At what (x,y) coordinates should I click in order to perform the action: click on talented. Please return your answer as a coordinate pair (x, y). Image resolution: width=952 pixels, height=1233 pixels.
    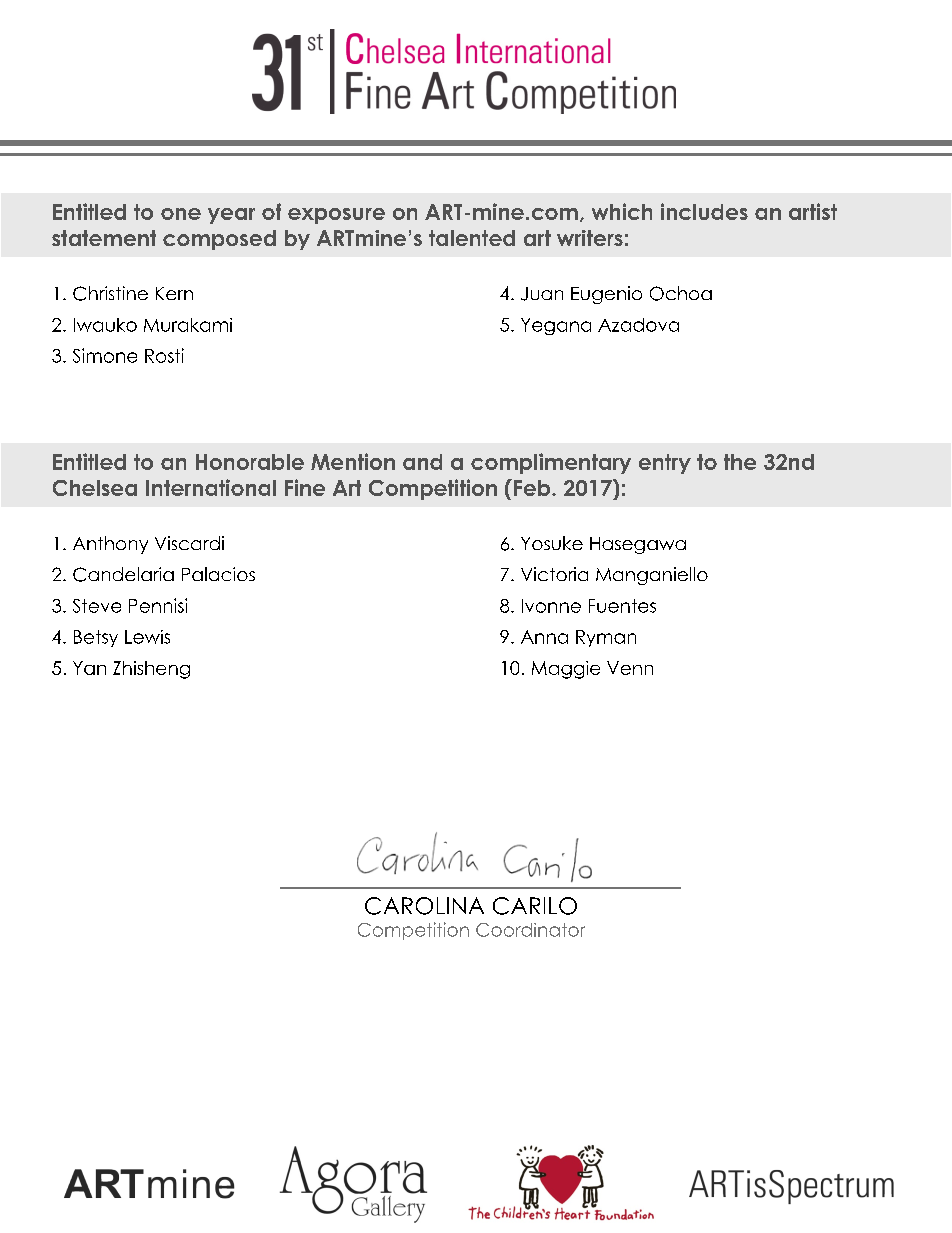
    Looking at the image, I should click on (472, 238).
